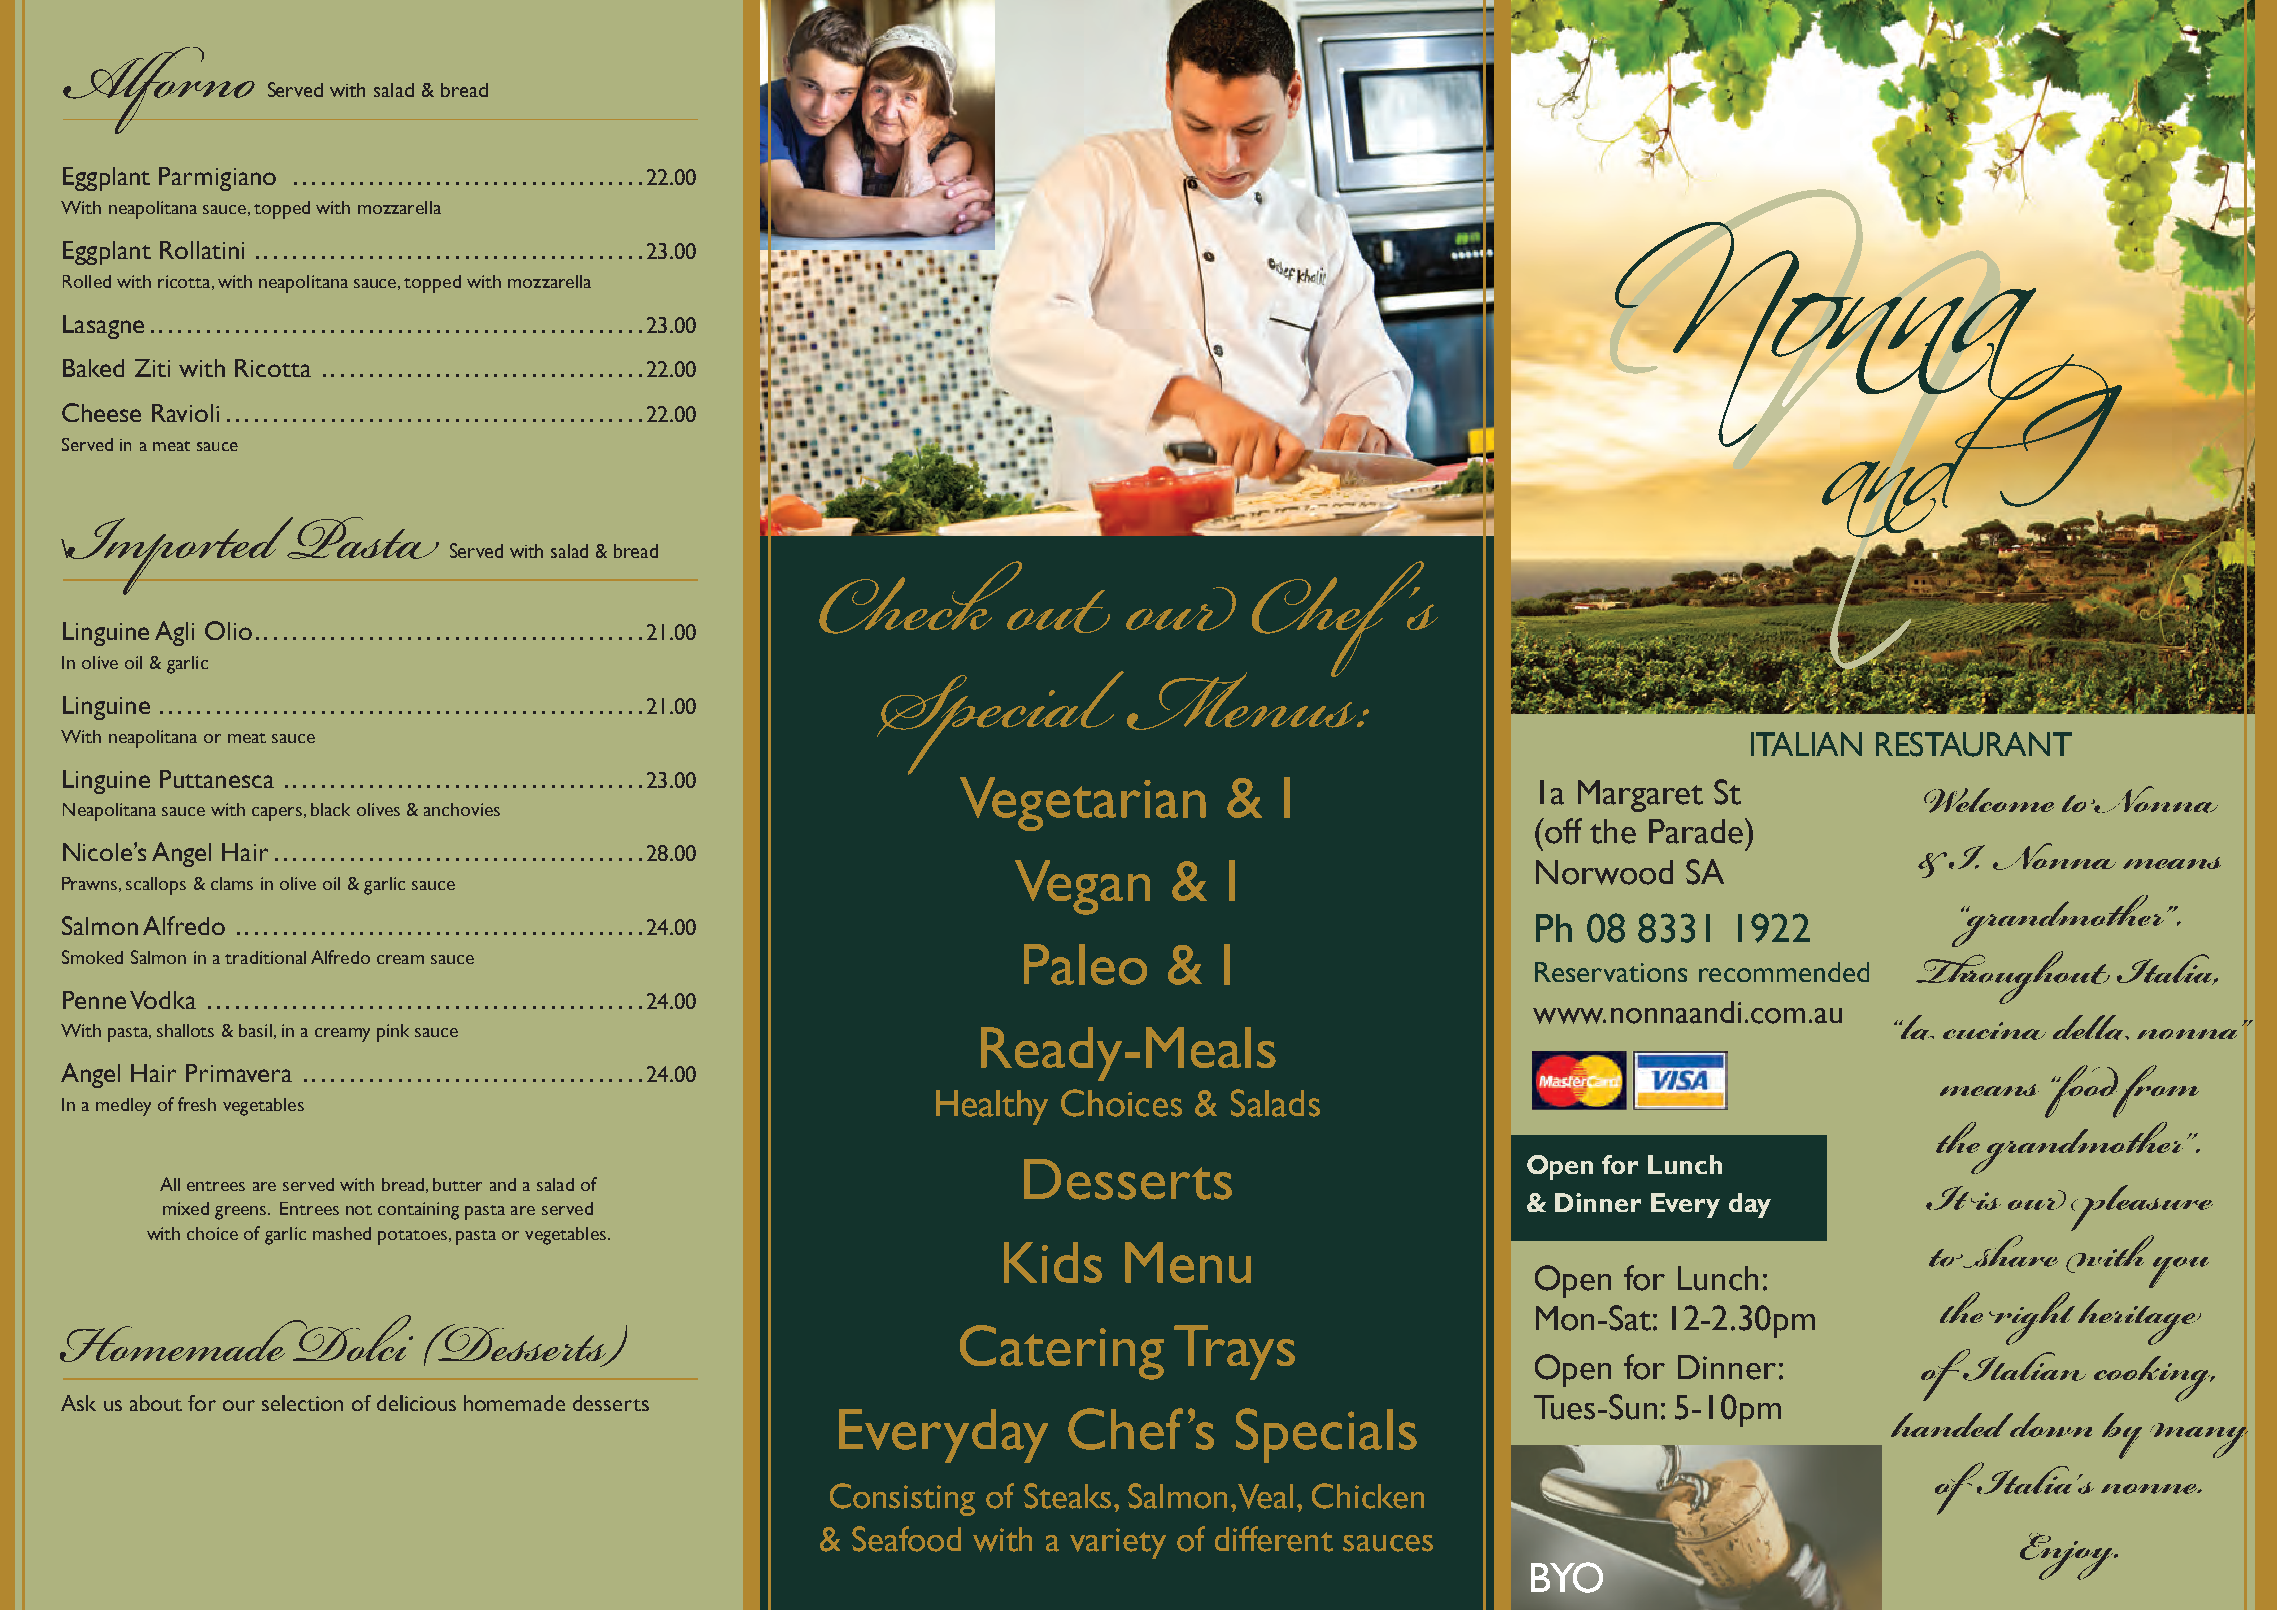 This image has width=2277, height=1610. Describe the element at coordinates (180, 556) in the image. I see `Imported` at that location.
